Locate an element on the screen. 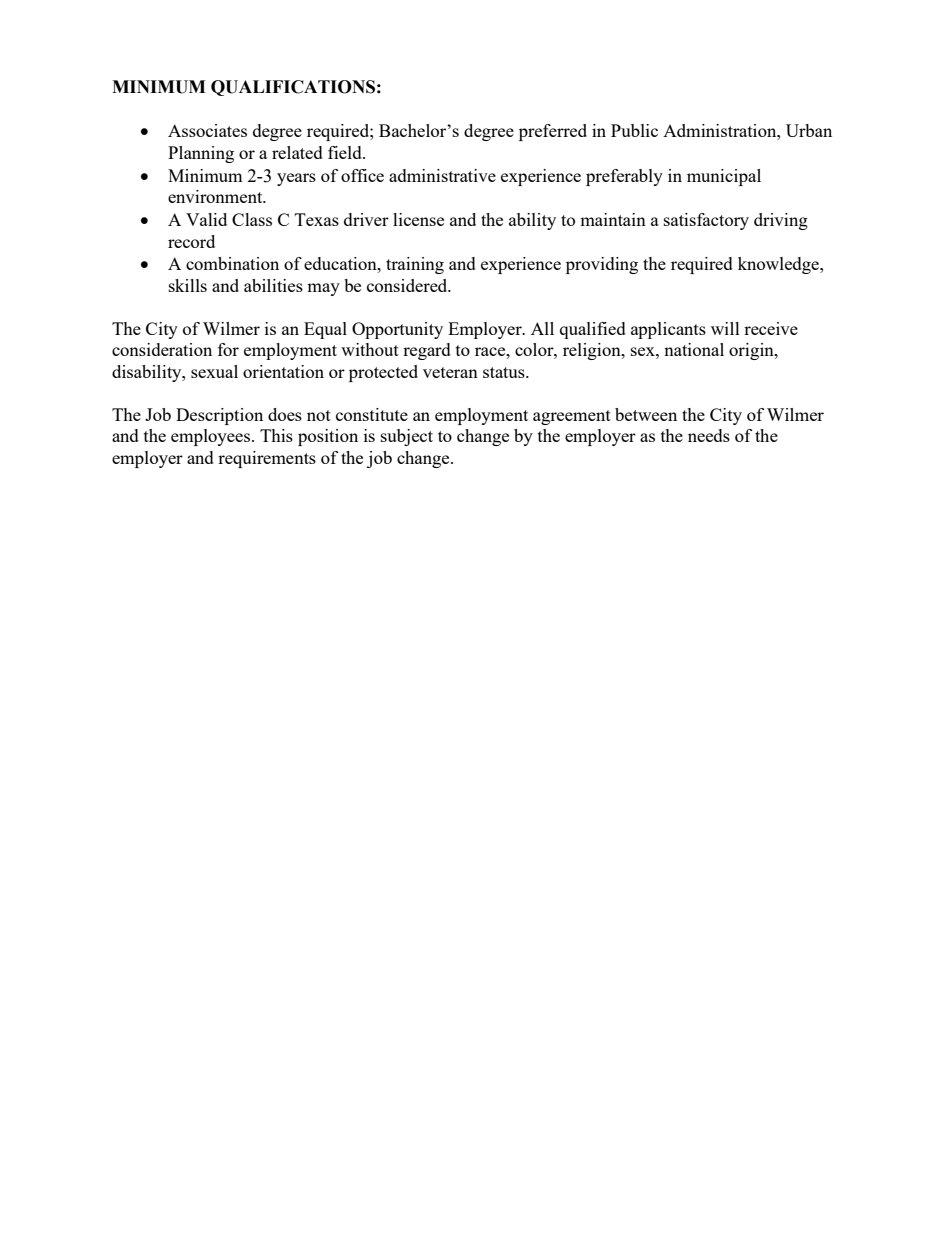 Image resolution: width=952 pixels, height=1233 pixels. requirements is located at coordinates (267, 459).
